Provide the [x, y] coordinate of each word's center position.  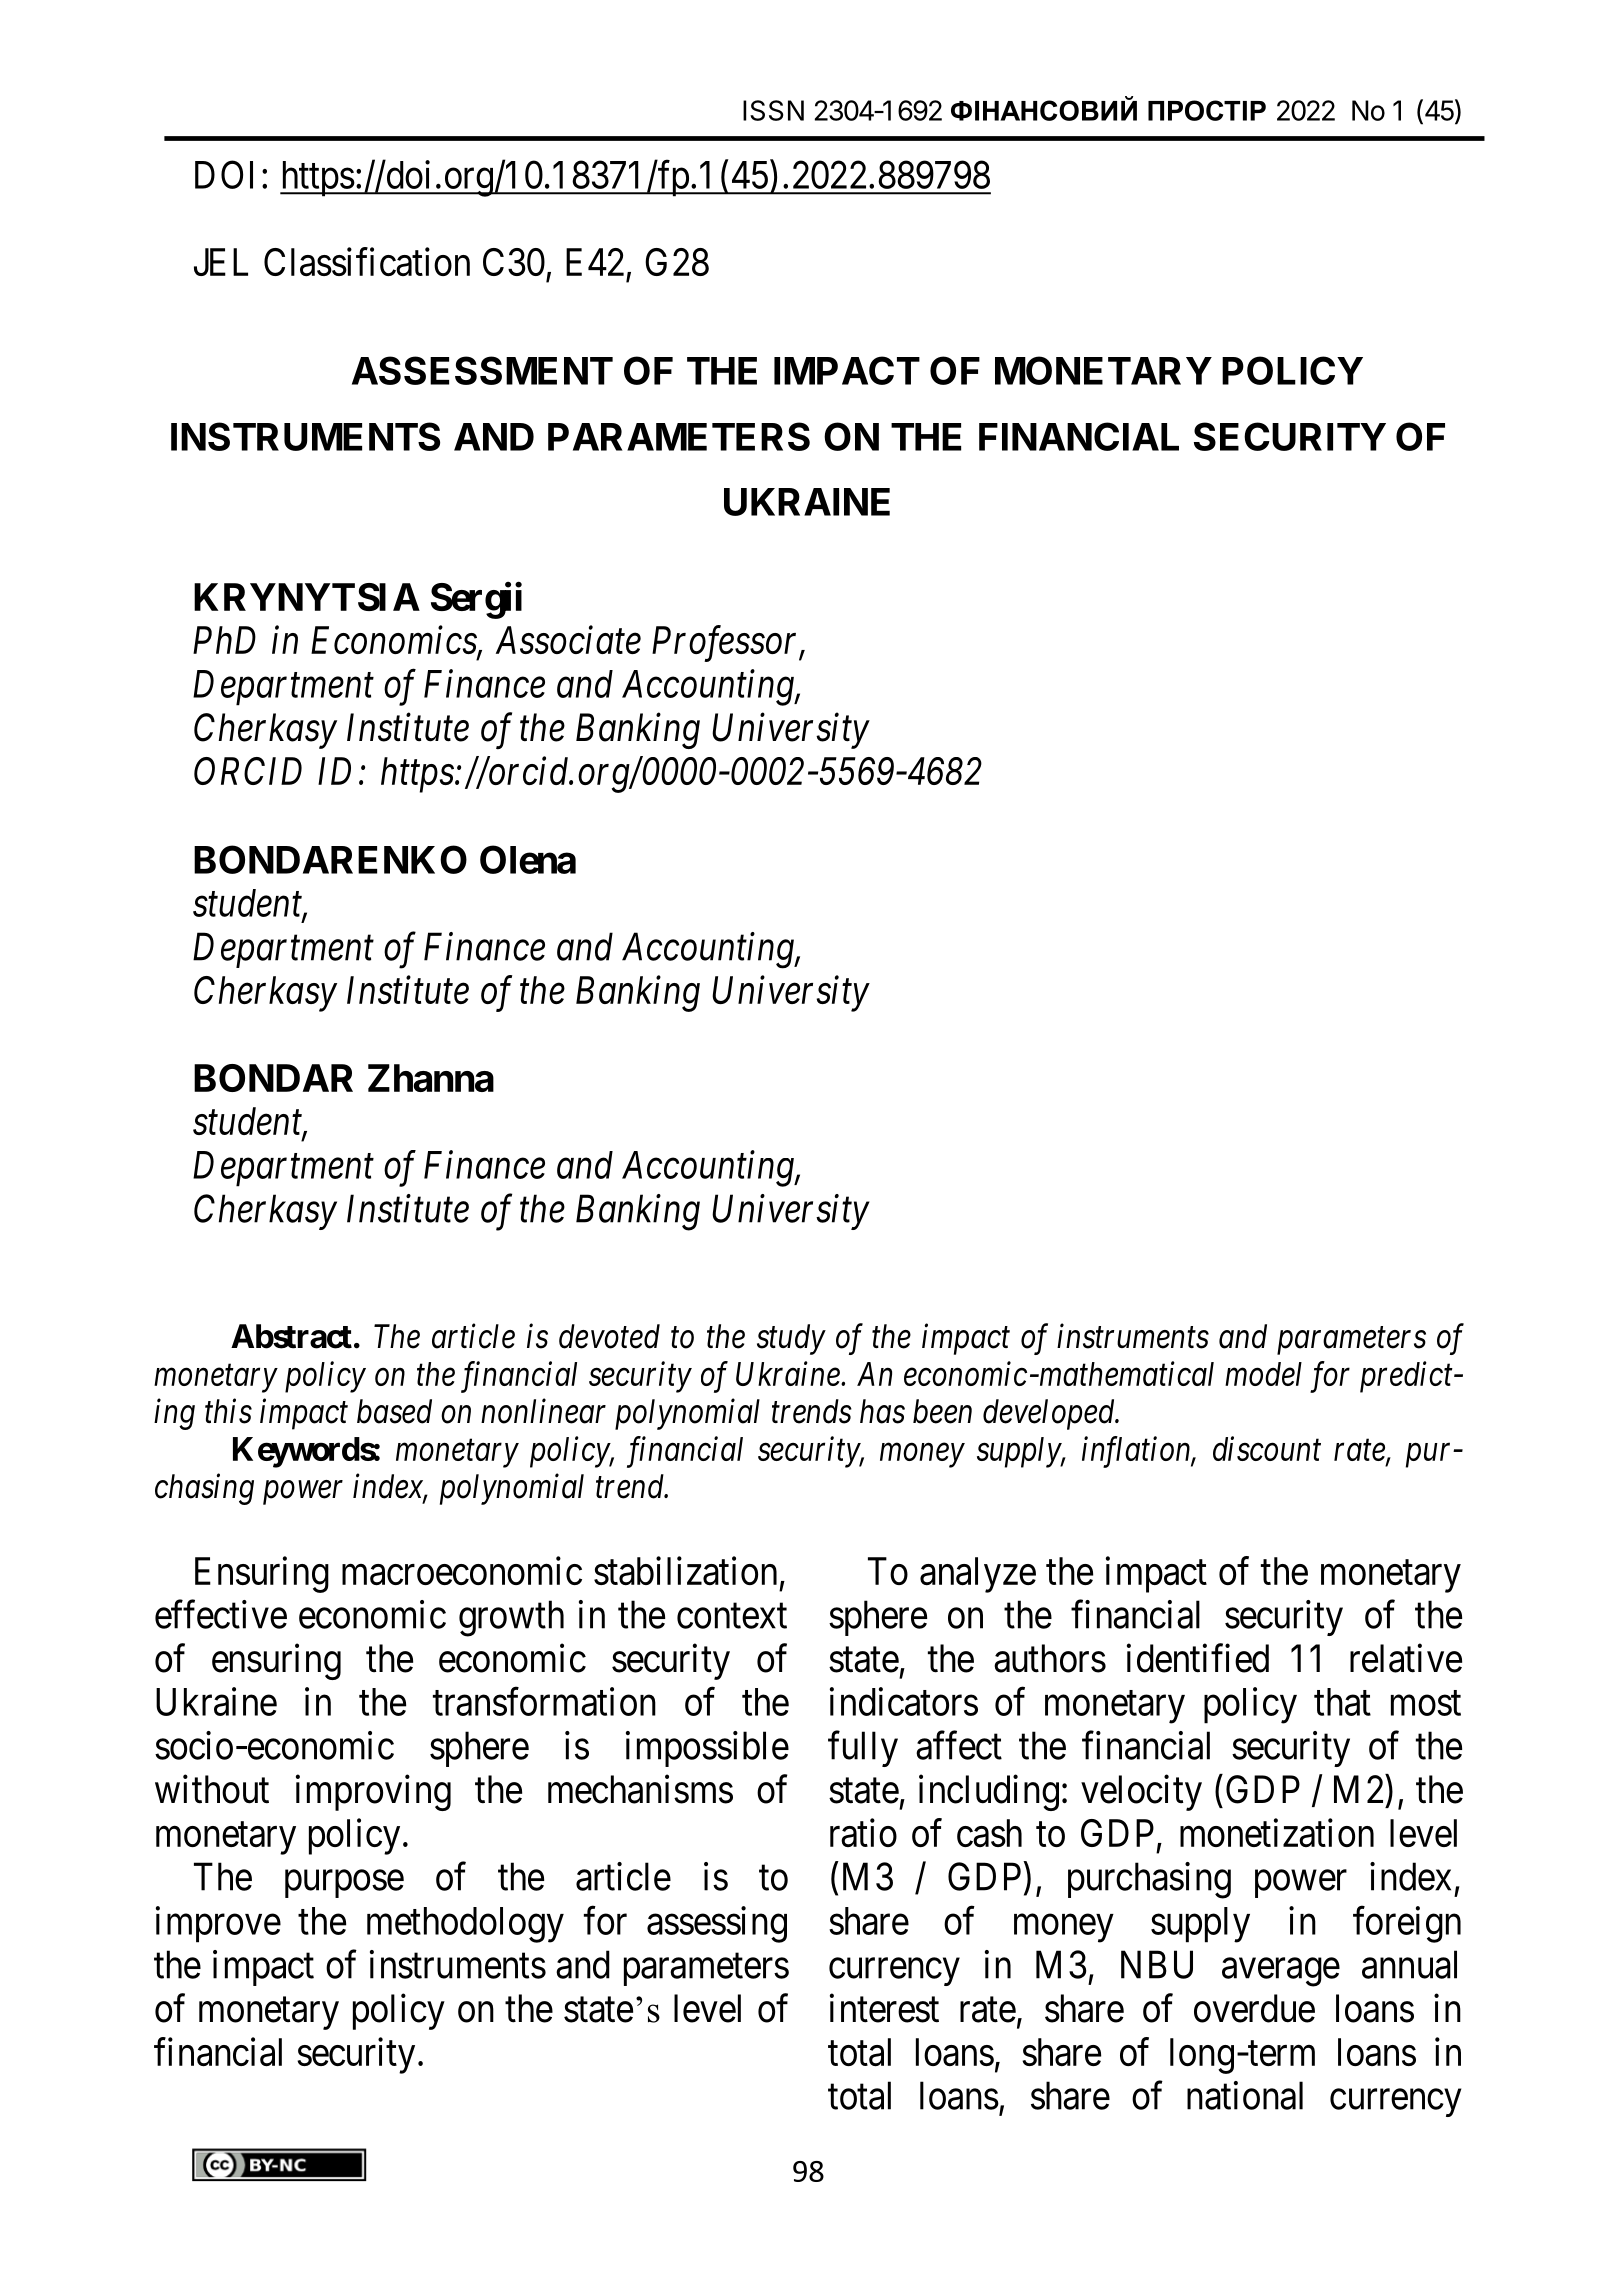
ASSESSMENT [482, 370]
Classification [367, 261]
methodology [465, 1925]
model [1263, 1374]
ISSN [773, 110]
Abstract [291, 1336]
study [791, 1339]
